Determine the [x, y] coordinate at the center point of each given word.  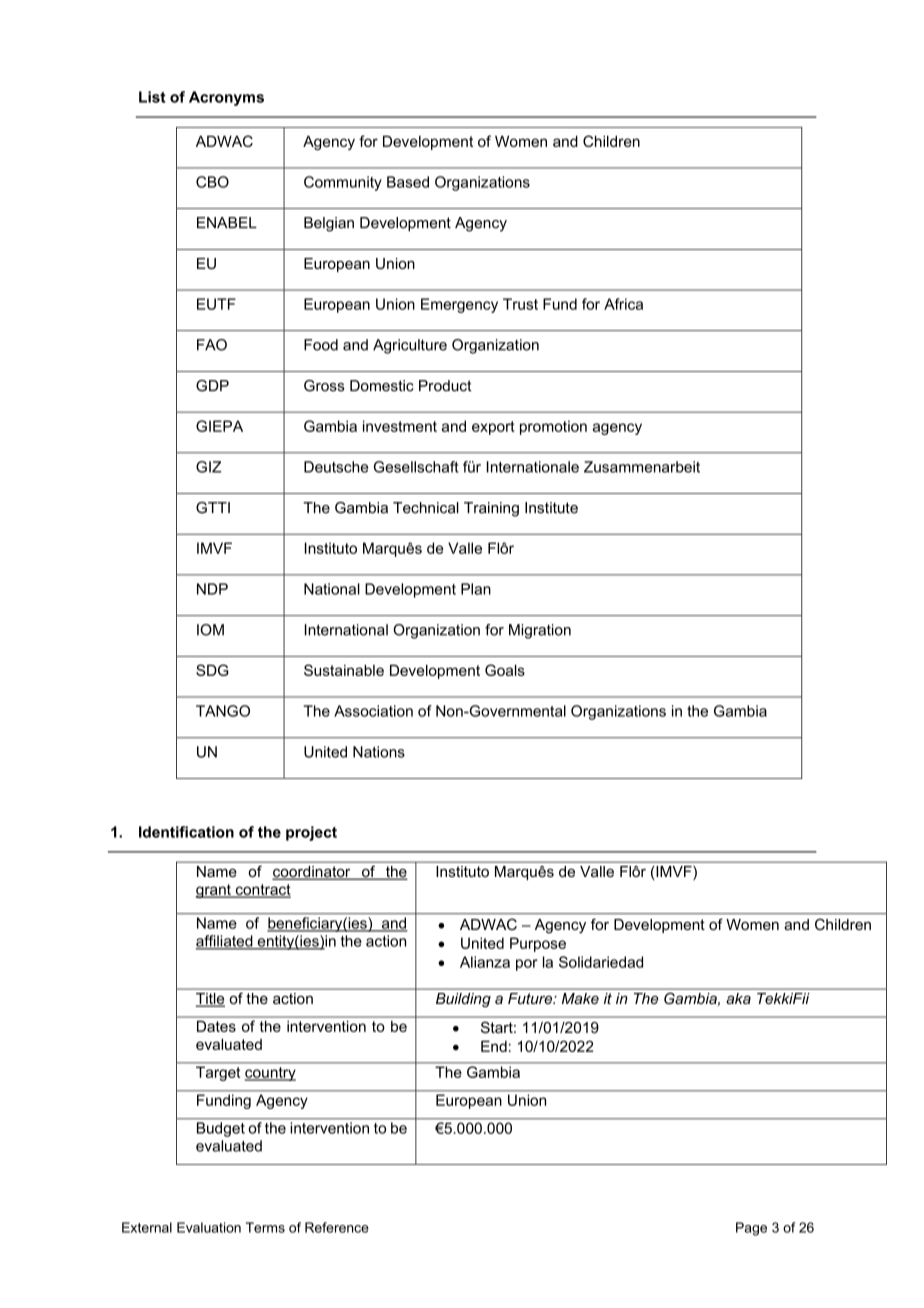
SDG [212, 670]
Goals [505, 670]
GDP [212, 386]
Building [463, 1000]
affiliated [225, 942]
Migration [540, 631]
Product [445, 386]
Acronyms [226, 98]
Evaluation [209, 1227]
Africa [623, 304]
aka [739, 998]
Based [408, 182]
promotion [553, 427]
